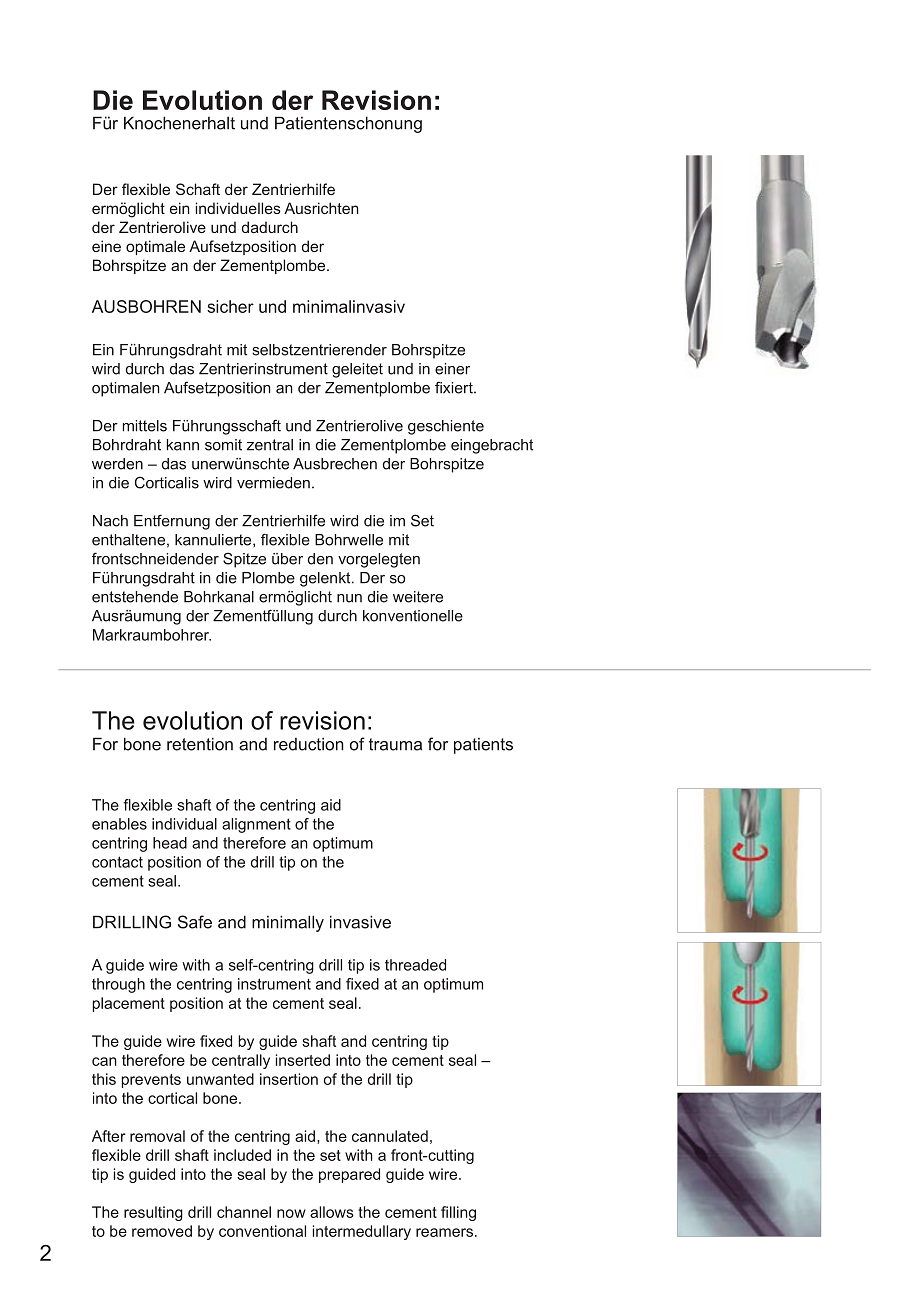 The width and height of the document is (924, 1308). What do you see at coordinates (200, 744) in the document?
I see `retention` at bounding box center [200, 744].
